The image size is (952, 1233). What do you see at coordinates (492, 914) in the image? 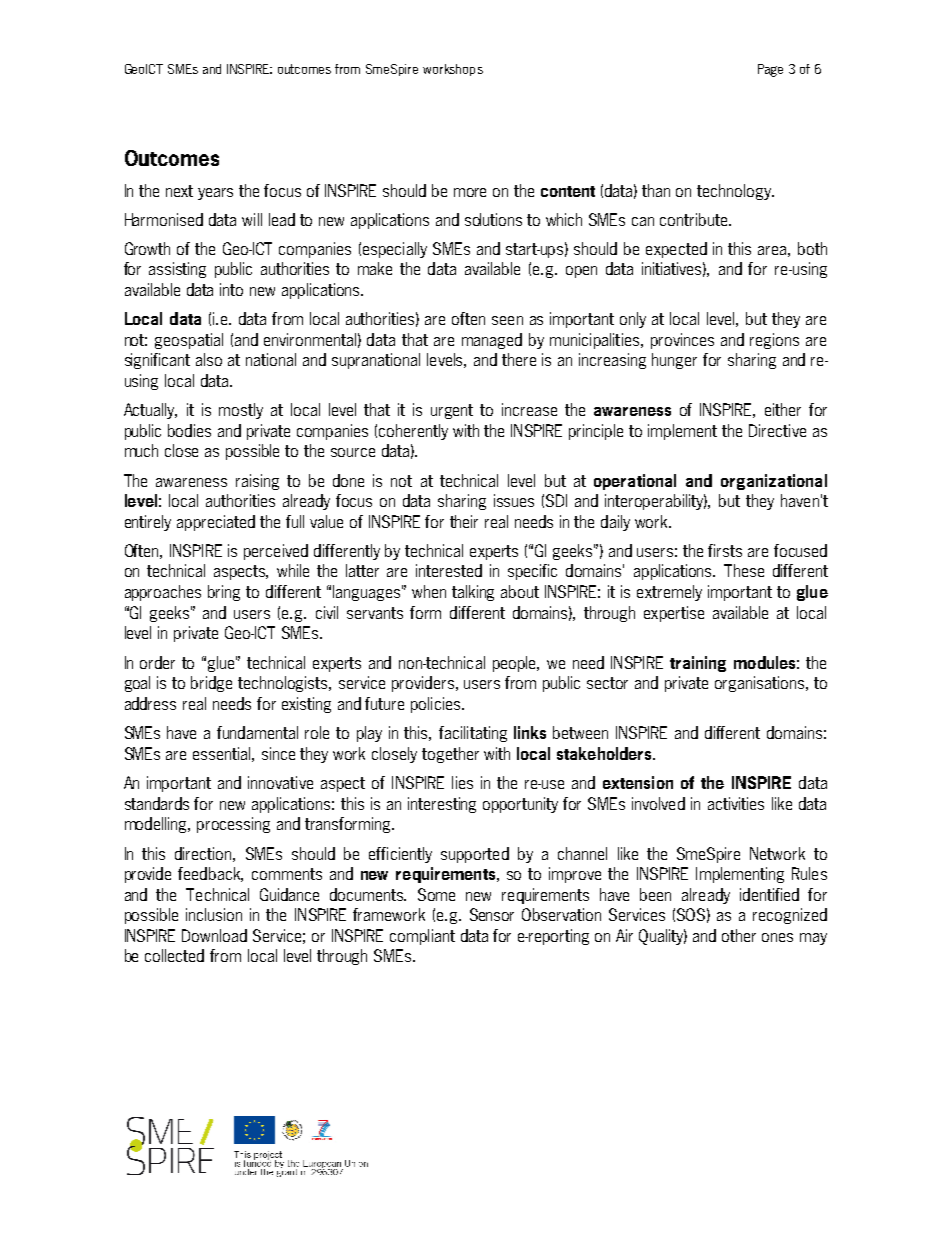
I see `Sensor` at bounding box center [492, 914].
